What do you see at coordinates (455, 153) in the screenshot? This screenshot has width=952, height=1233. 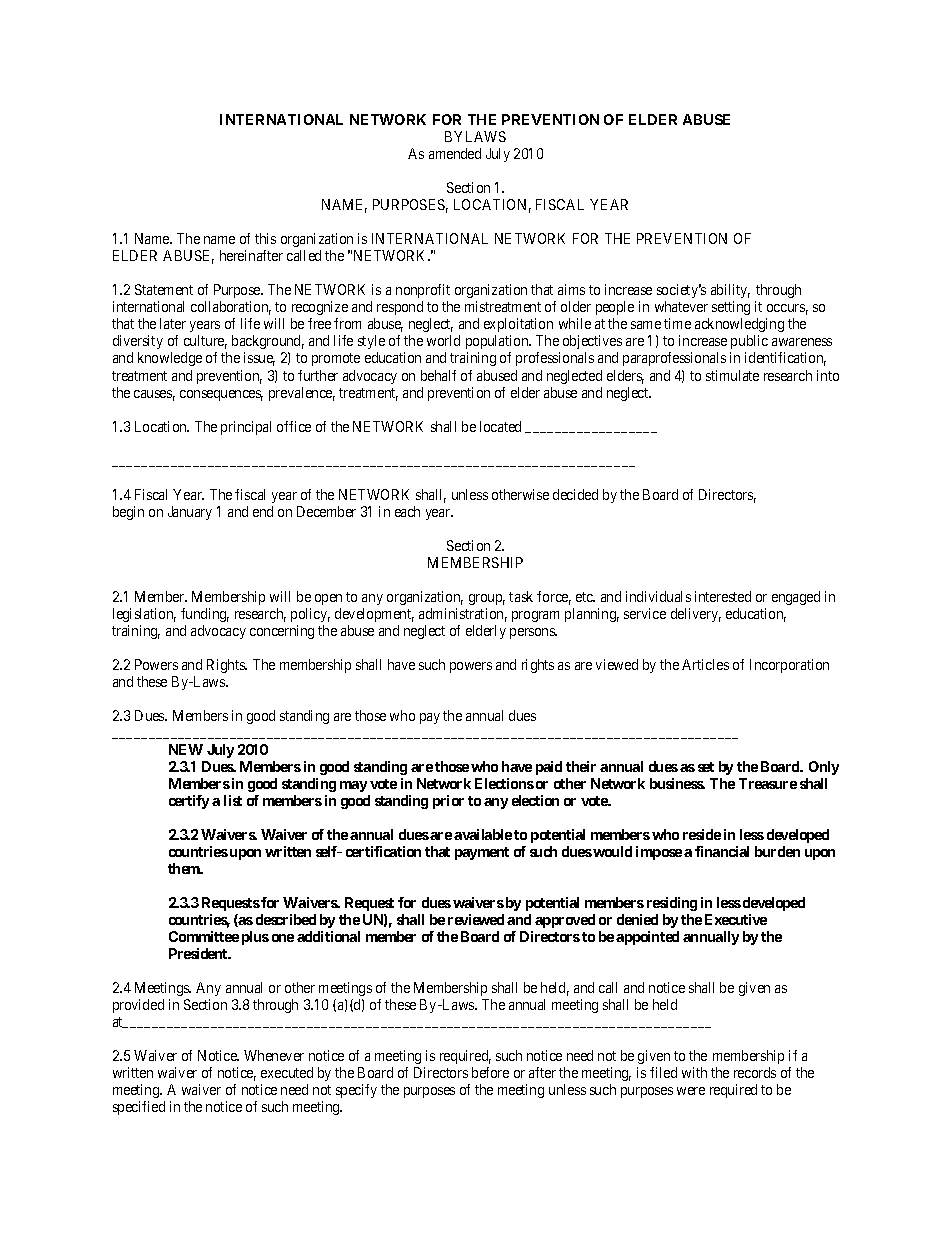 I see `amended` at bounding box center [455, 153].
